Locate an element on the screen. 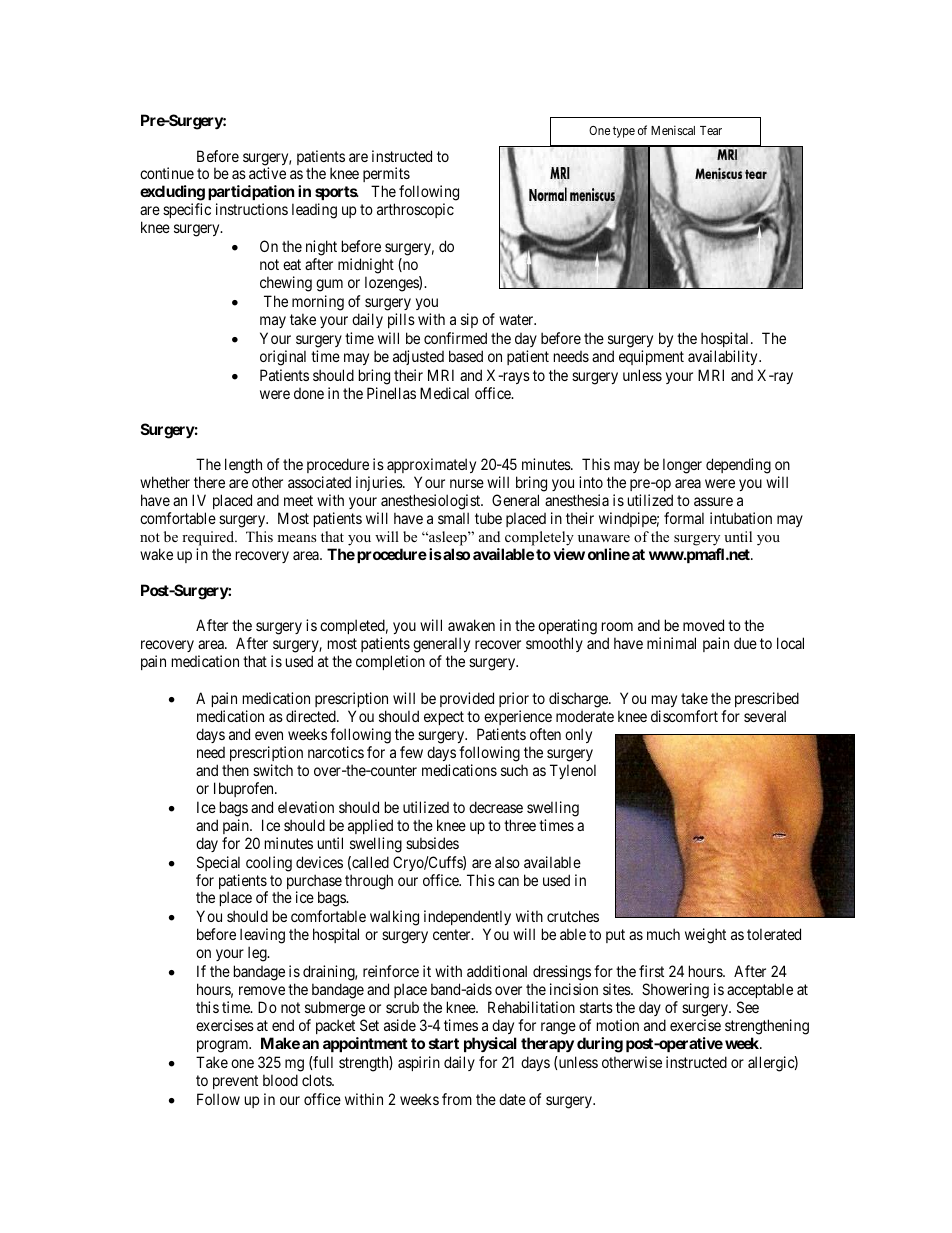  moved is located at coordinates (703, 625).
